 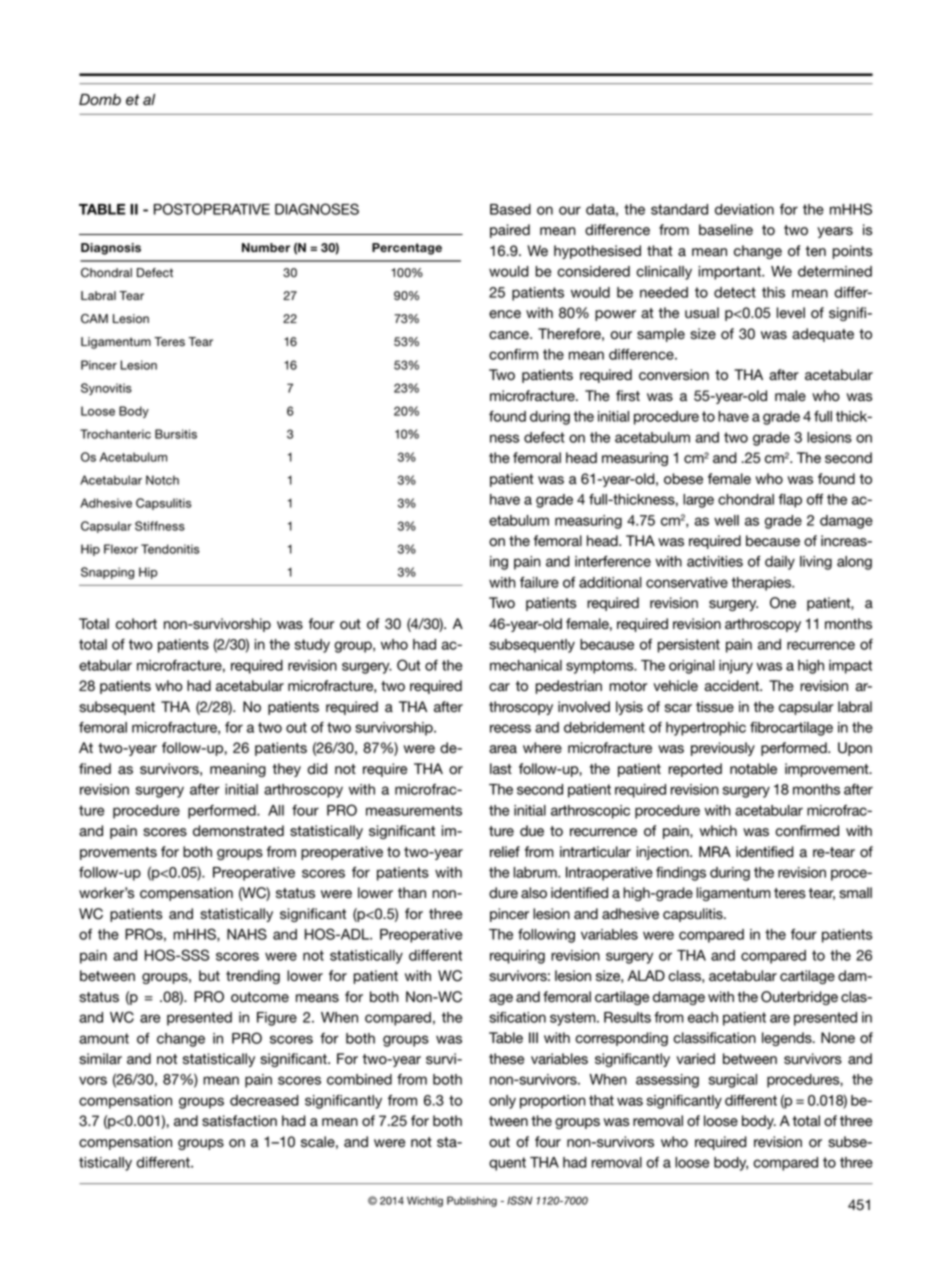 I want to click on surgical, so click(x=733, y=1081).
